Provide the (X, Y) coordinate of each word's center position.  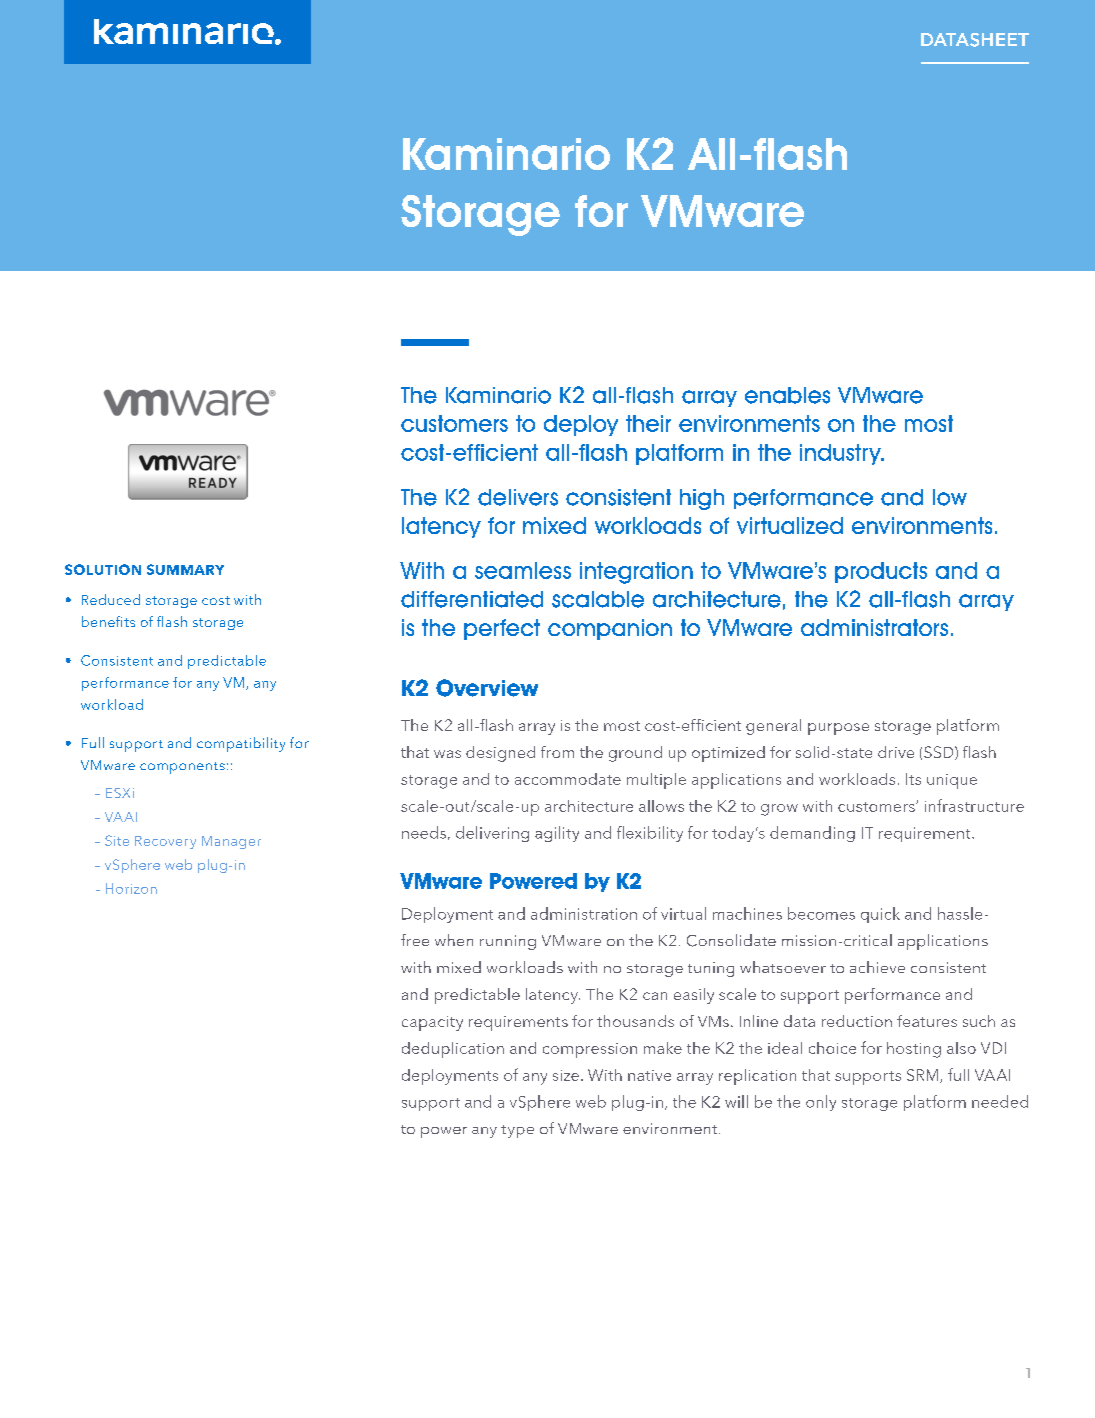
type (517, 1131)
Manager (231, 842)
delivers (518, 497)
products (881, 572)
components (182, 768)
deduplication (453, 1050)
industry (841, 454)
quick (880, 915)
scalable (598, 599)
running (508, 942)
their (648, 423)
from (557, 752)
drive (896, 752)
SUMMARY (185, 569)
